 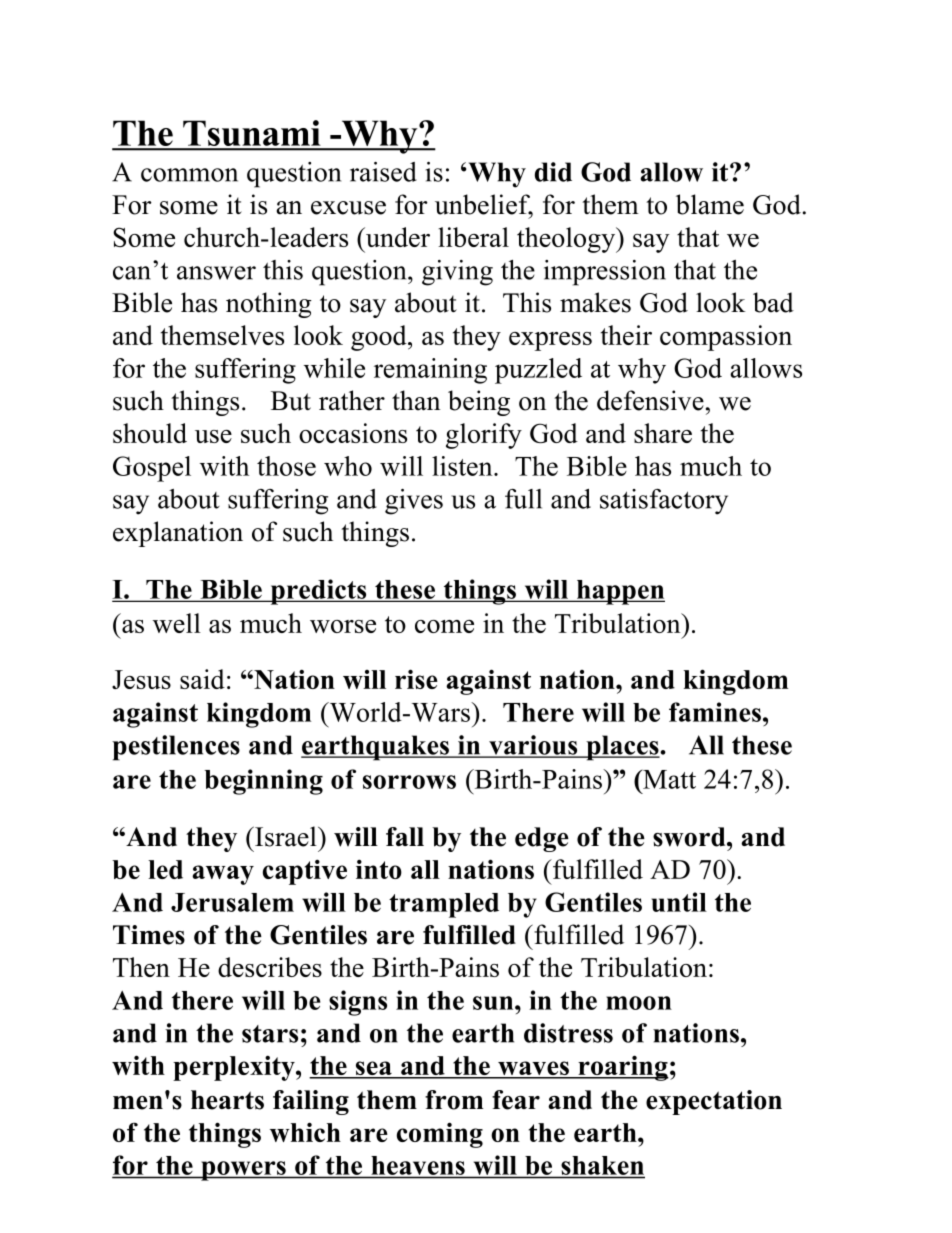 I want to click on common, so click(x=189, y=175).
